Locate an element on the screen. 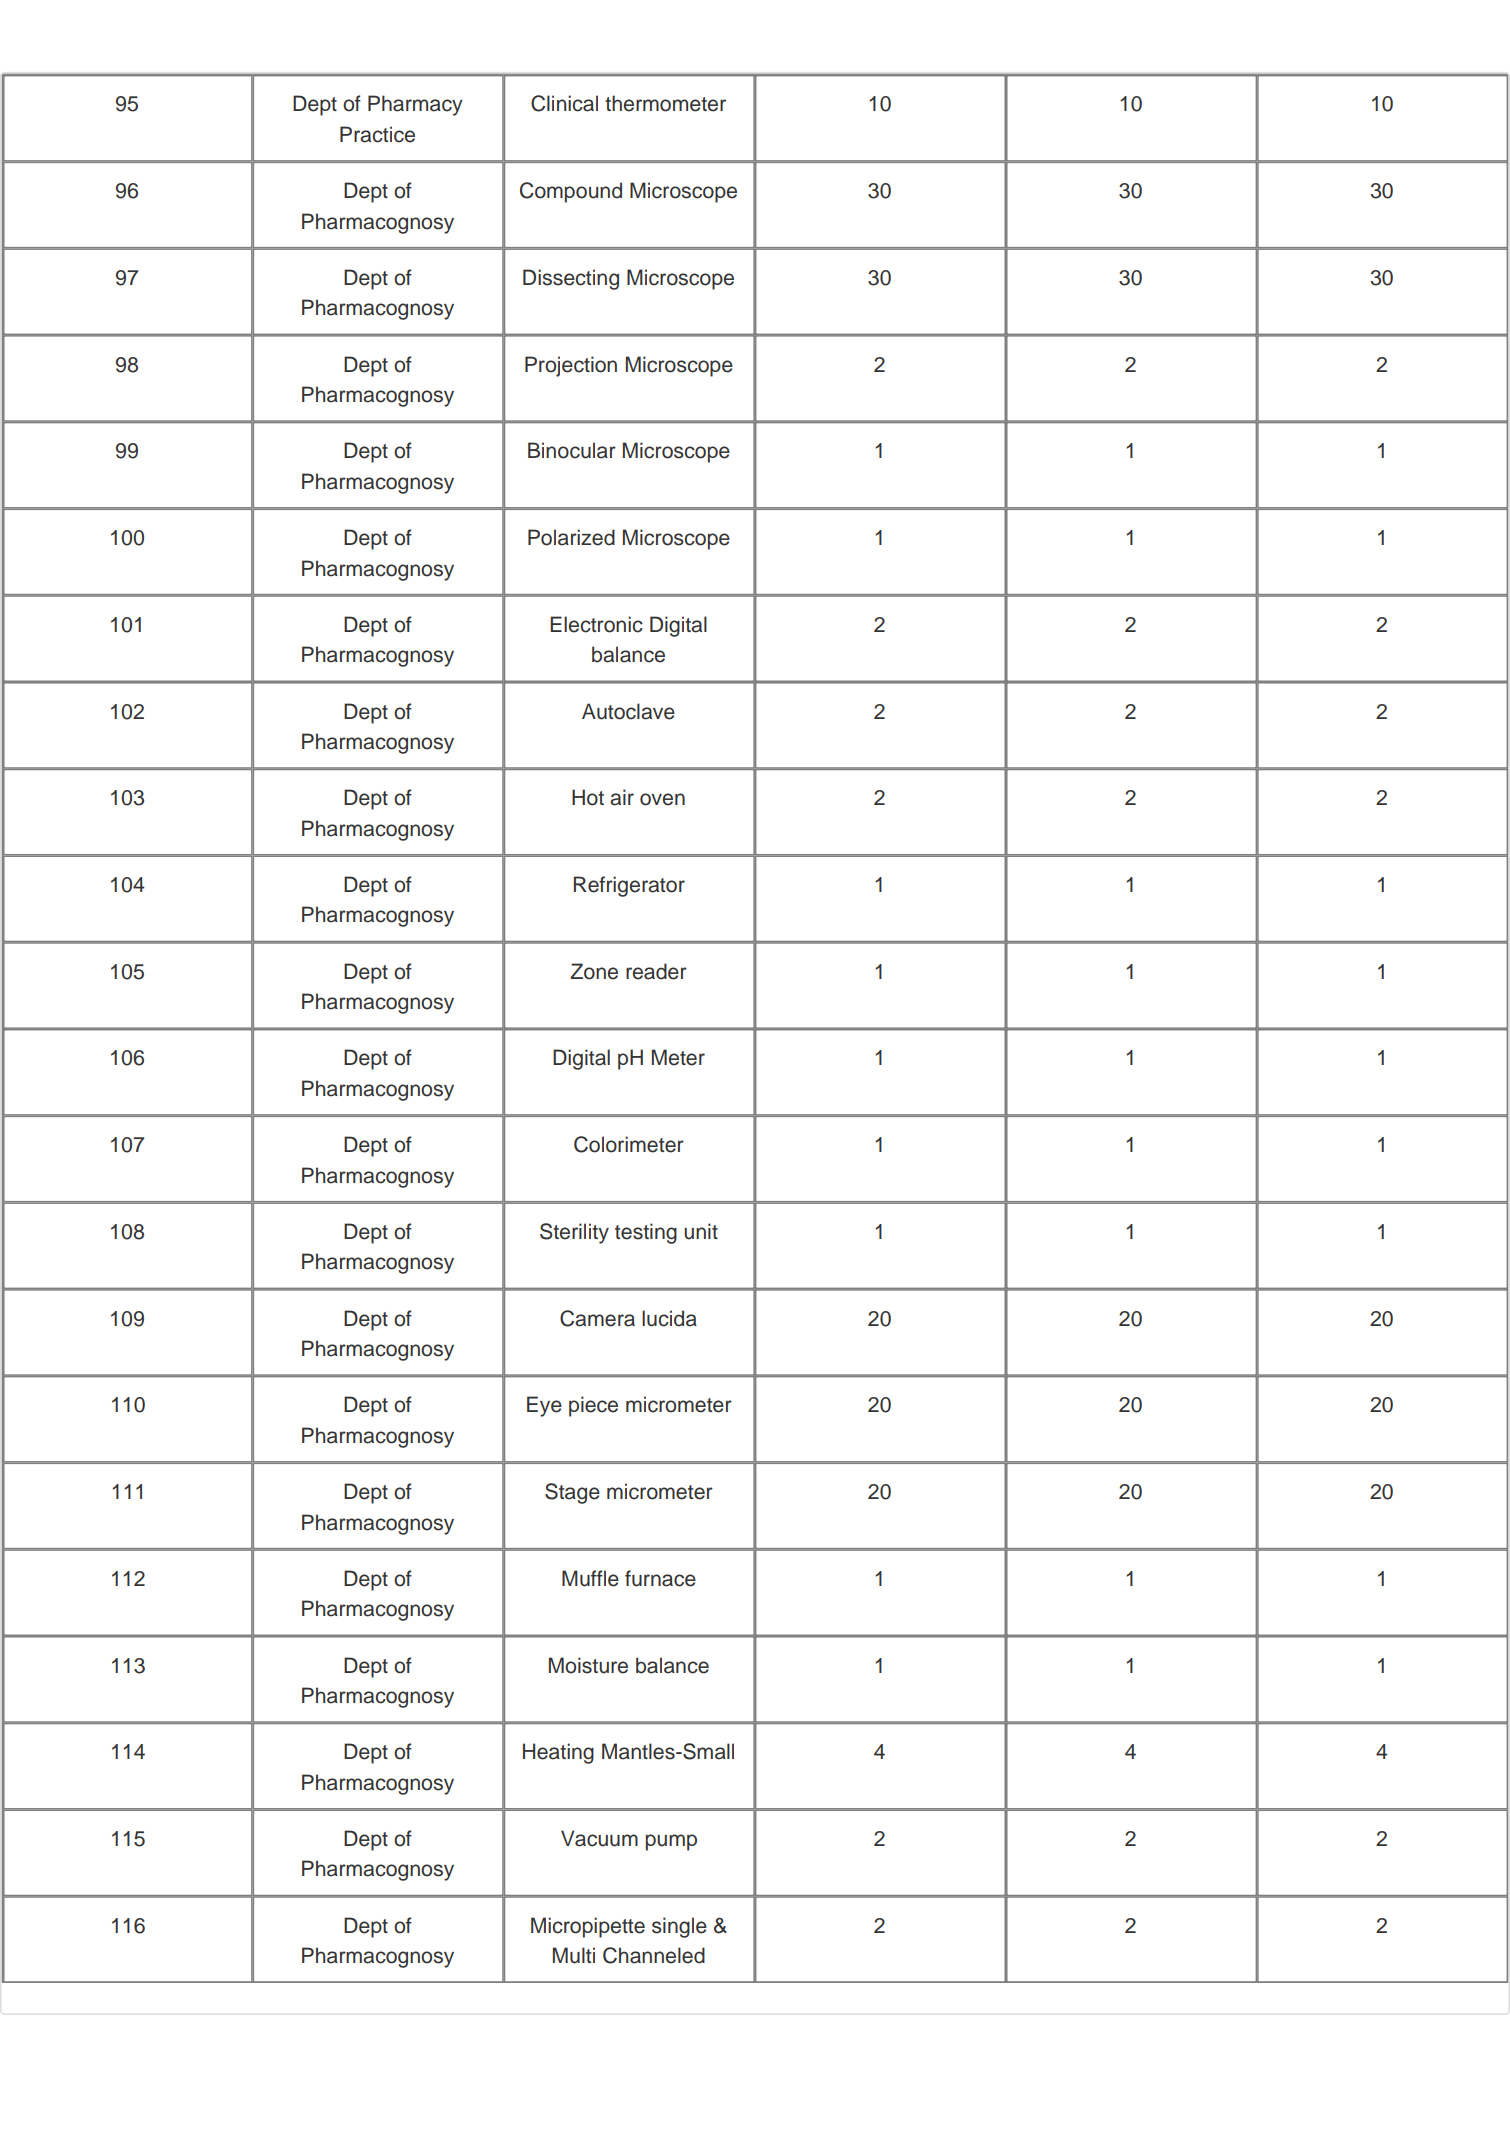 The height and width of the screenshot is (2135, 1510). Clinical is located at coordinates (564, 103).
